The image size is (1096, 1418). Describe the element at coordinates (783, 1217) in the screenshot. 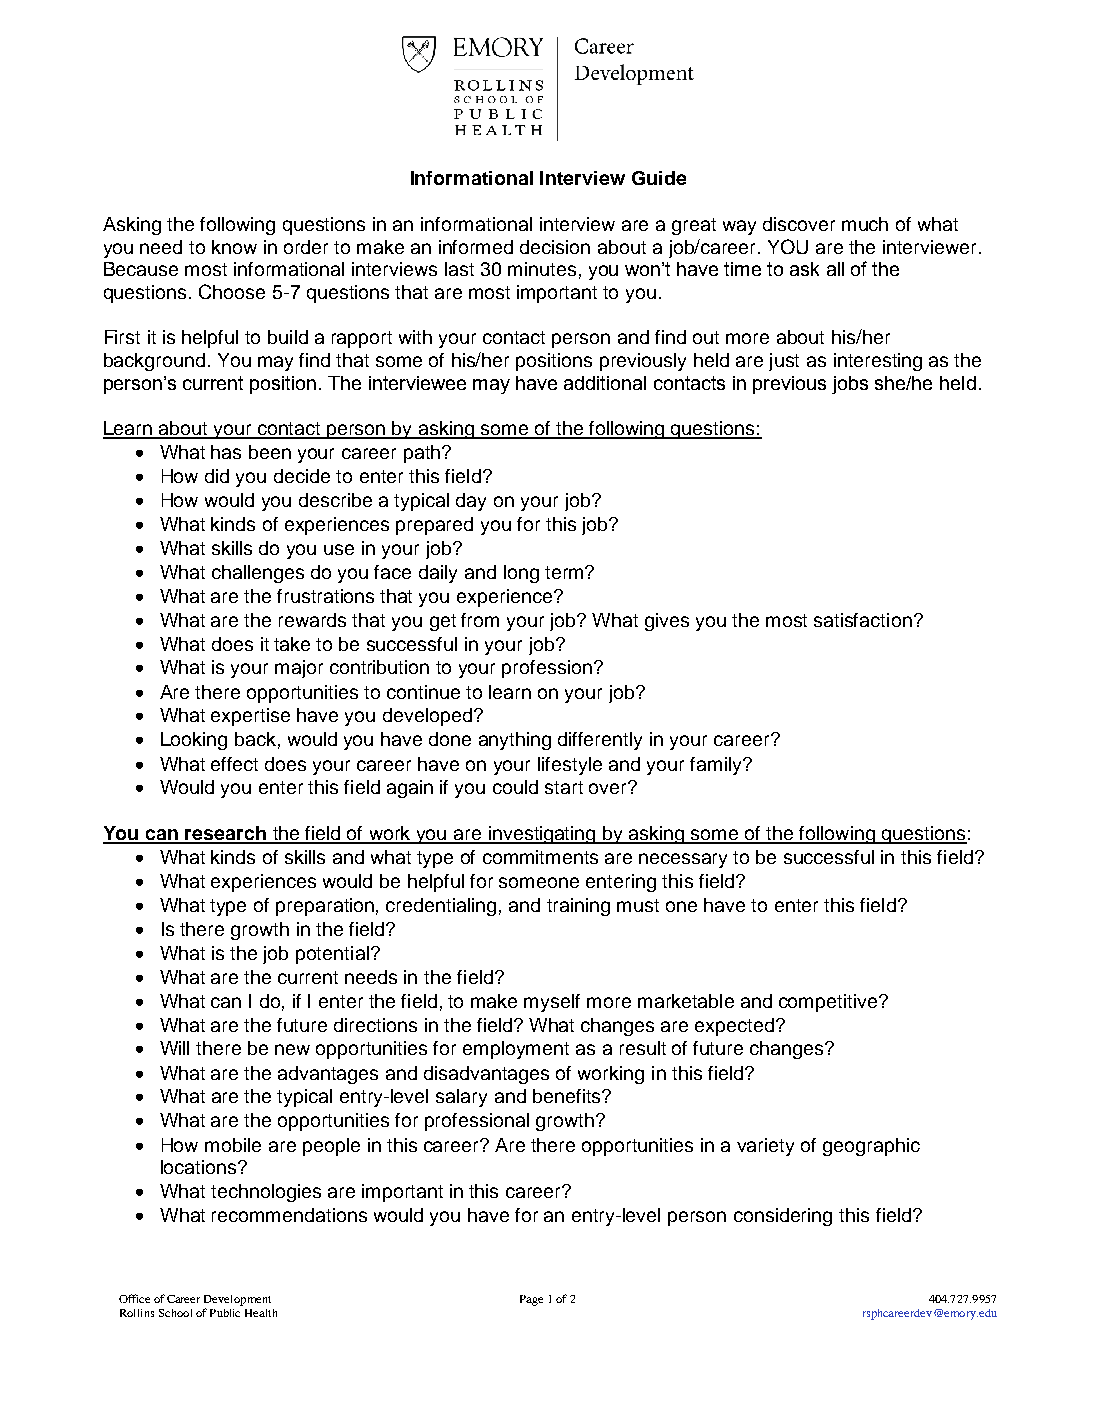

I see `considering` at that location.
